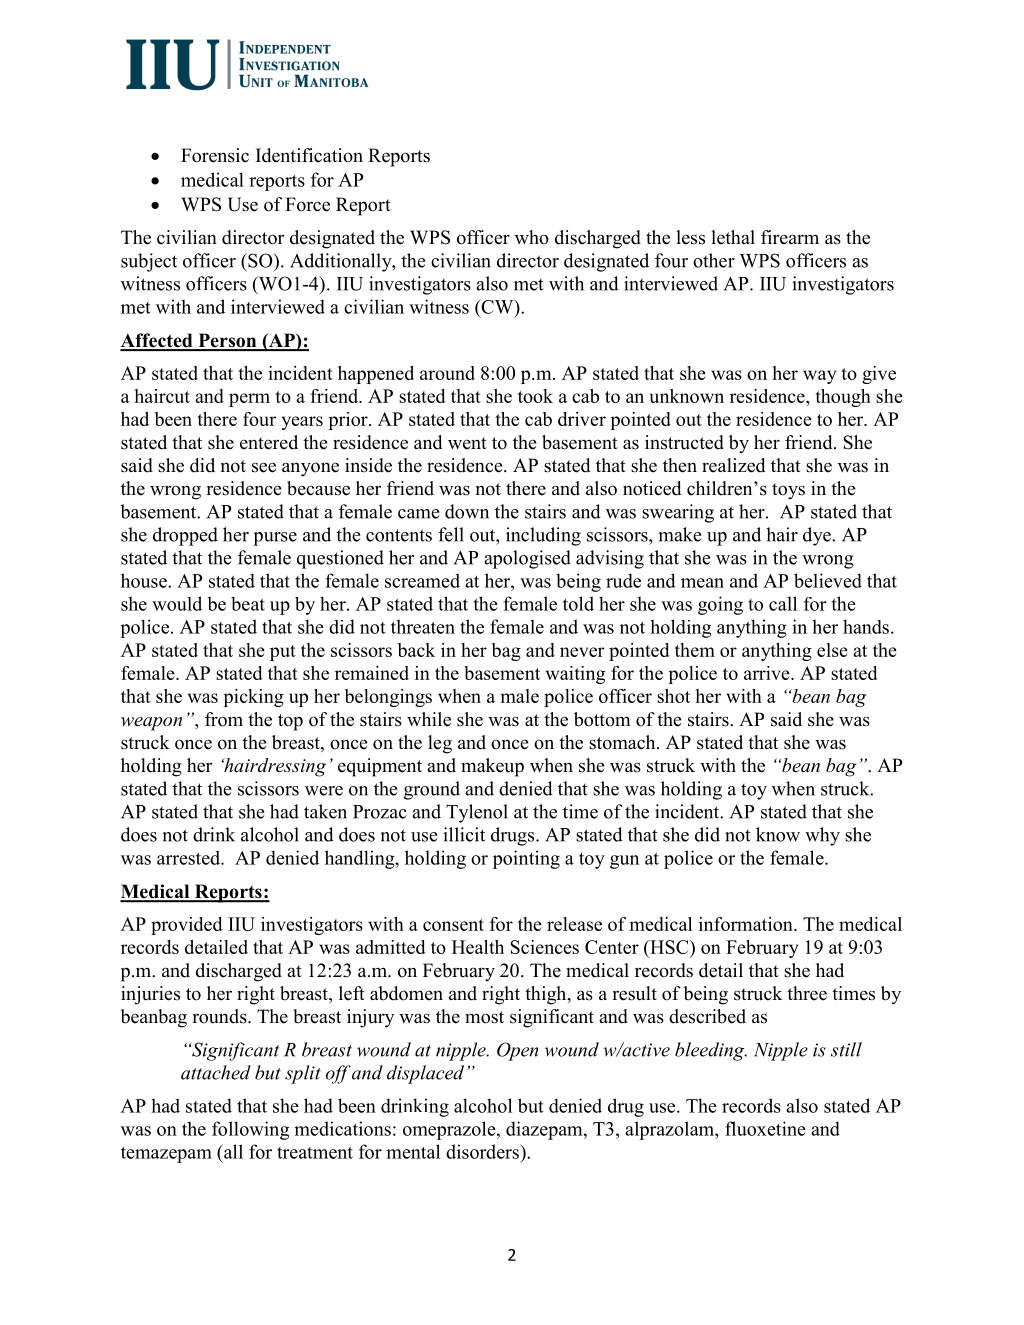 Image resolution: width=1024 pixels, height=1325 pixels. Describe the element at coordinates (325, 811) in the document. I see `taken` at that location.
